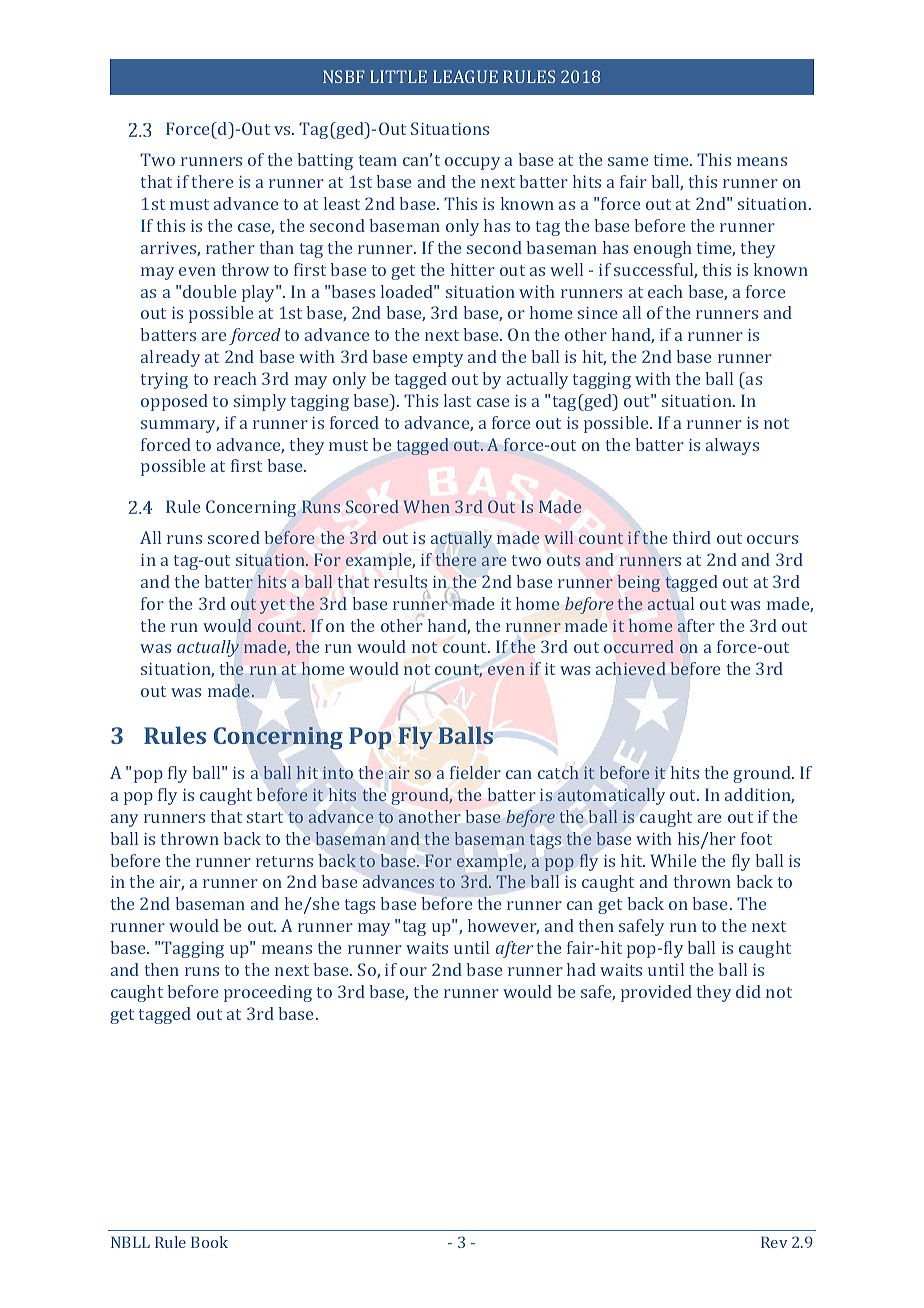 Image resolution: width=924 pixels, height=1308 pixels. What do you see at coordinates (209, 1242) in the screenshot?
I see `Book` at bounding box center [209, 1242].
